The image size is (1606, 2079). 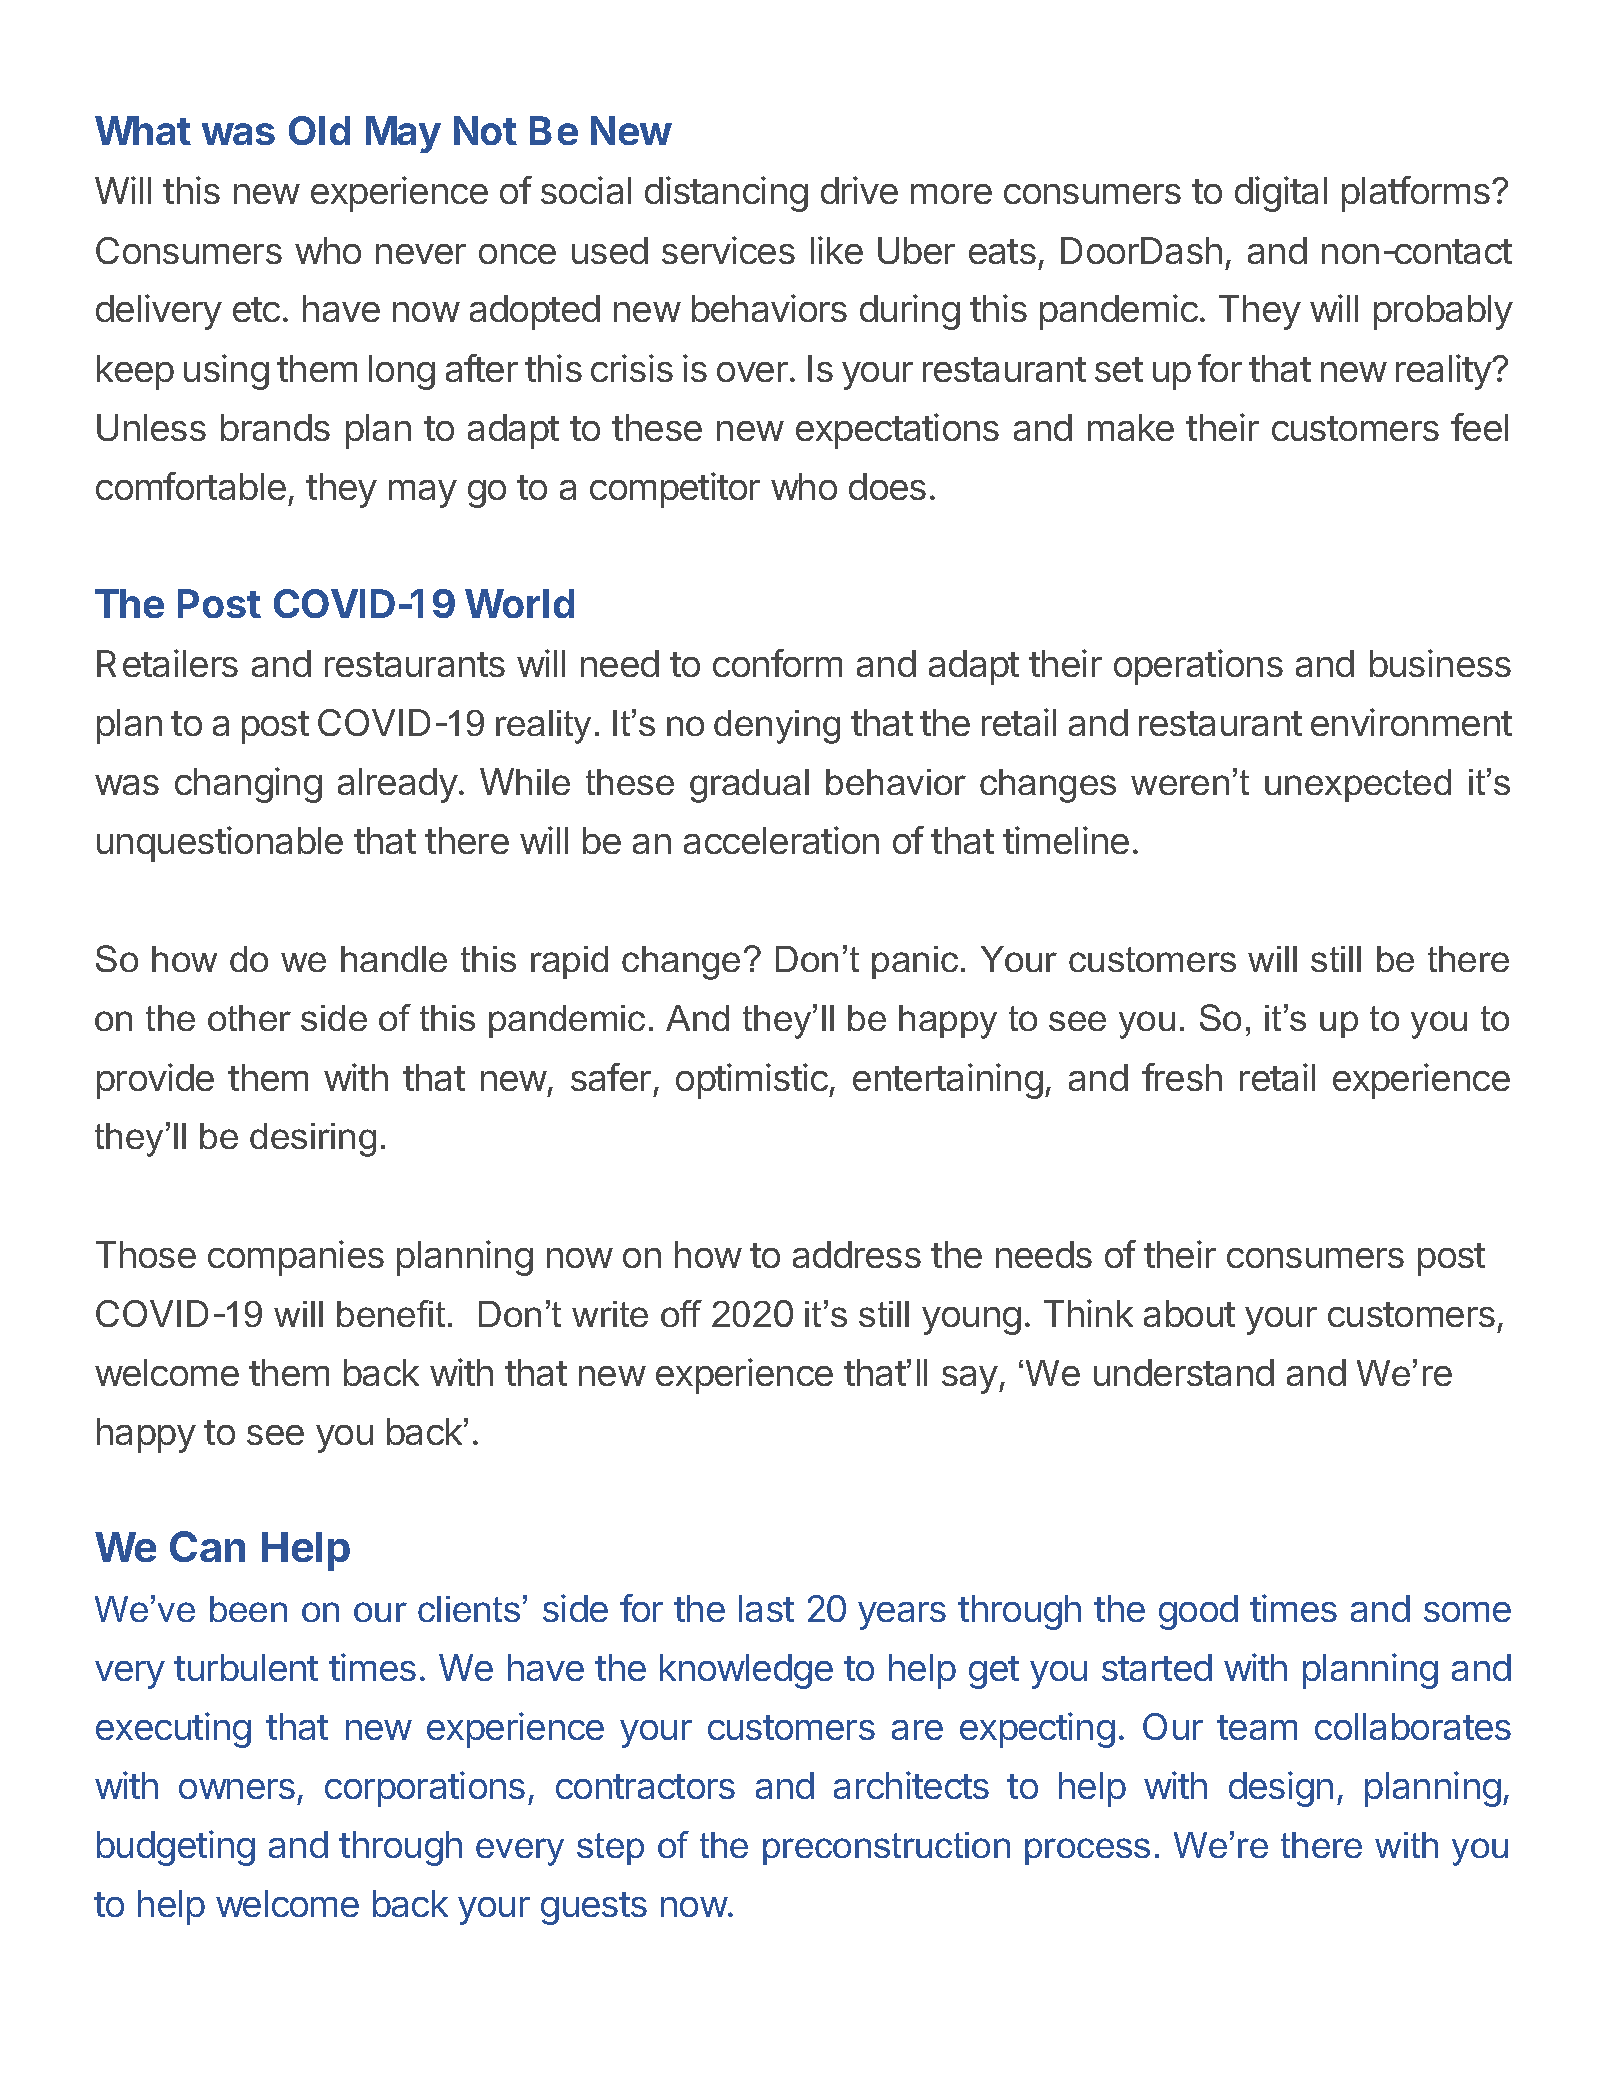 What do you see at coordinates (237, 1789) in the screenshot?
I see `owners` at bounding box center [237, 1789].
